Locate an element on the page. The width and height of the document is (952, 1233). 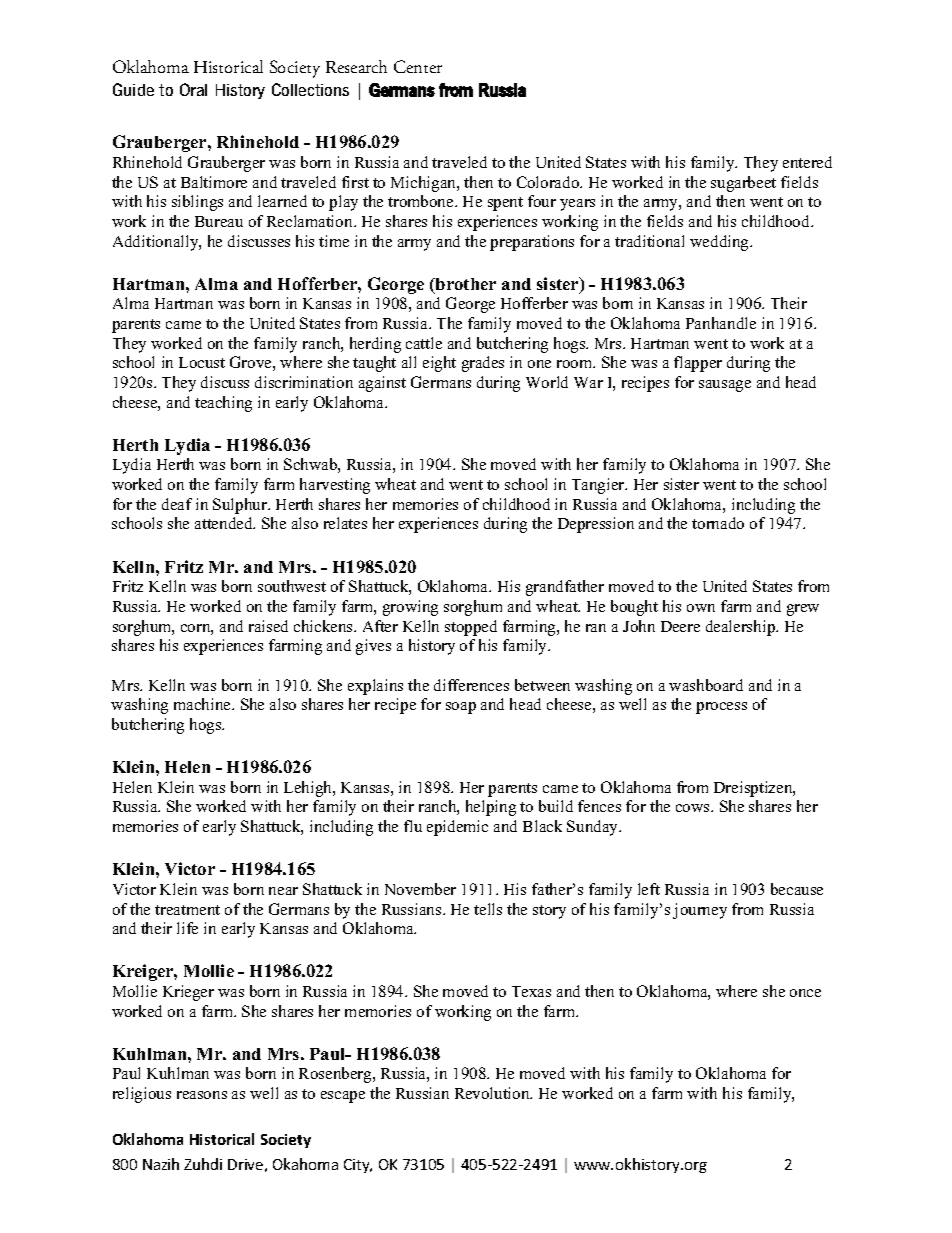
Locust is located at coordinates (202, 362).
